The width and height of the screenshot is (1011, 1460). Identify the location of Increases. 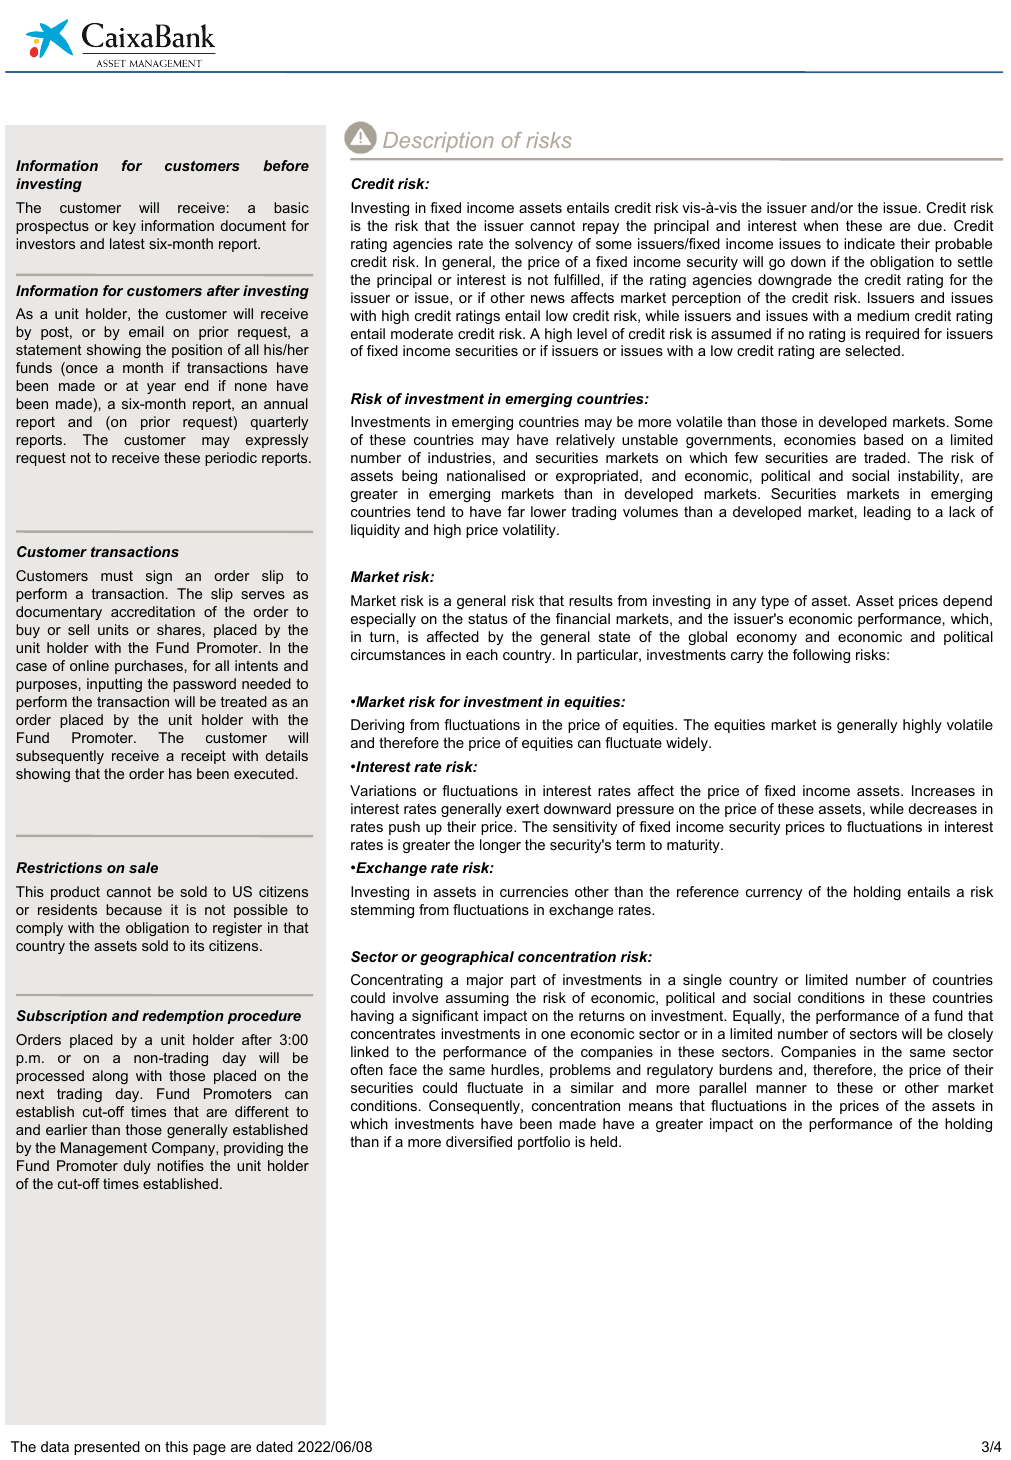
(943, 790).
